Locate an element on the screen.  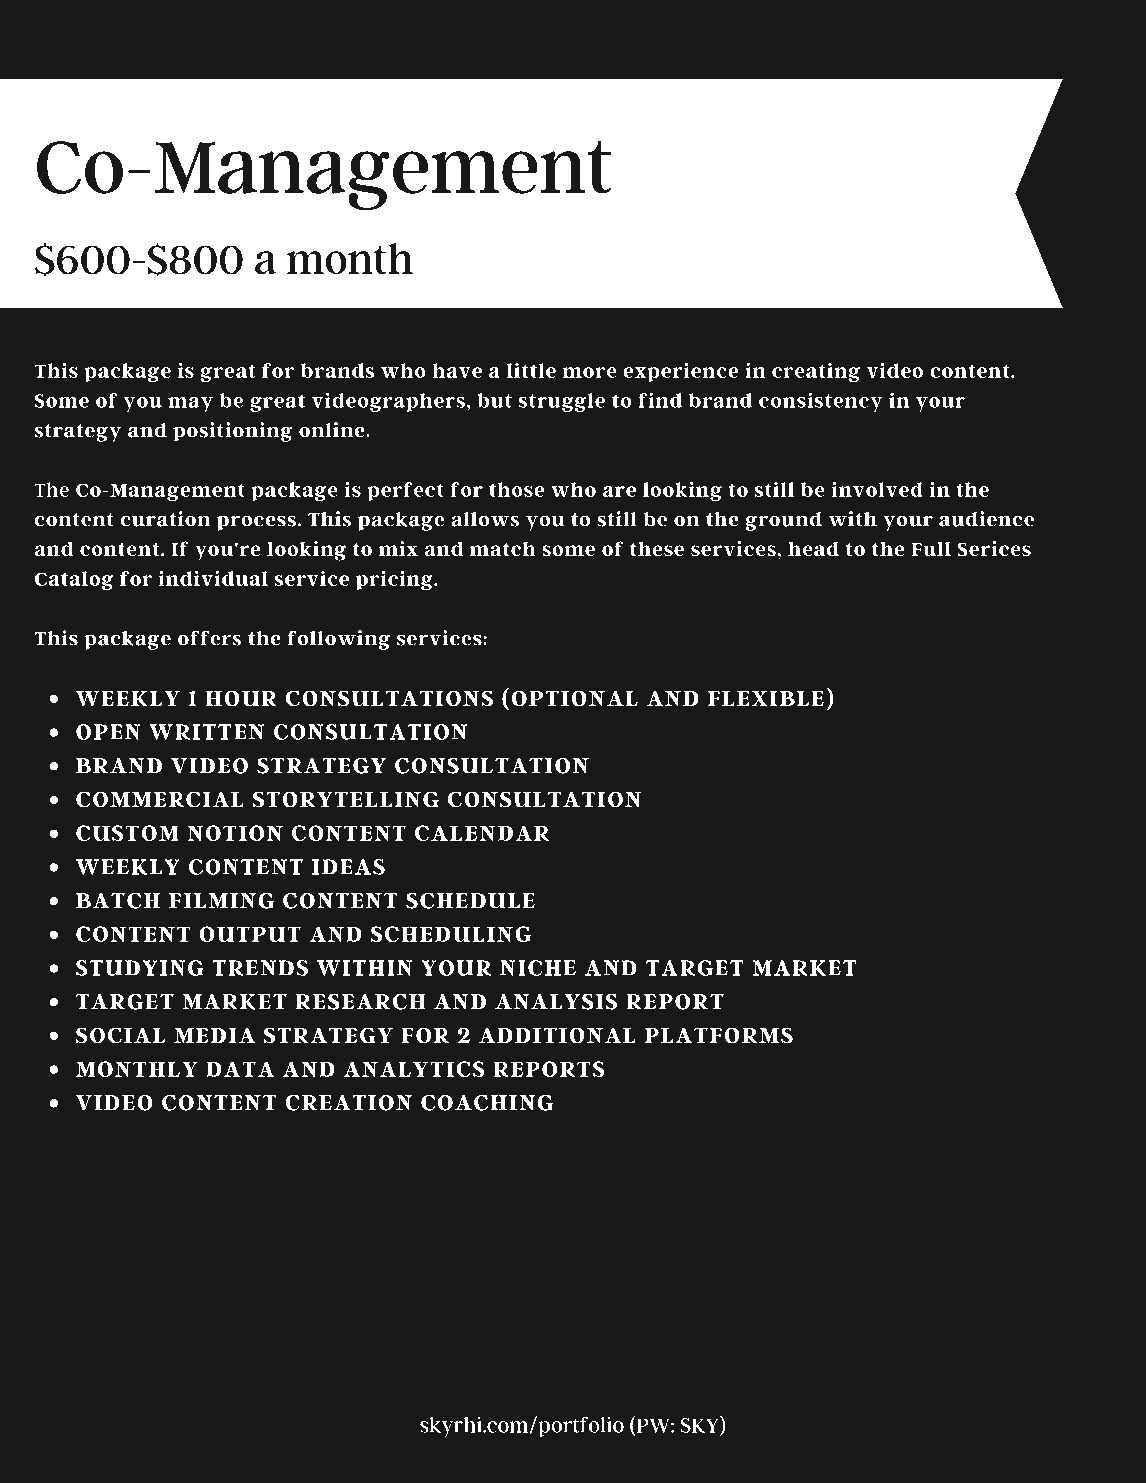
FLEXIBLE is located at coordinates (766, 698).
